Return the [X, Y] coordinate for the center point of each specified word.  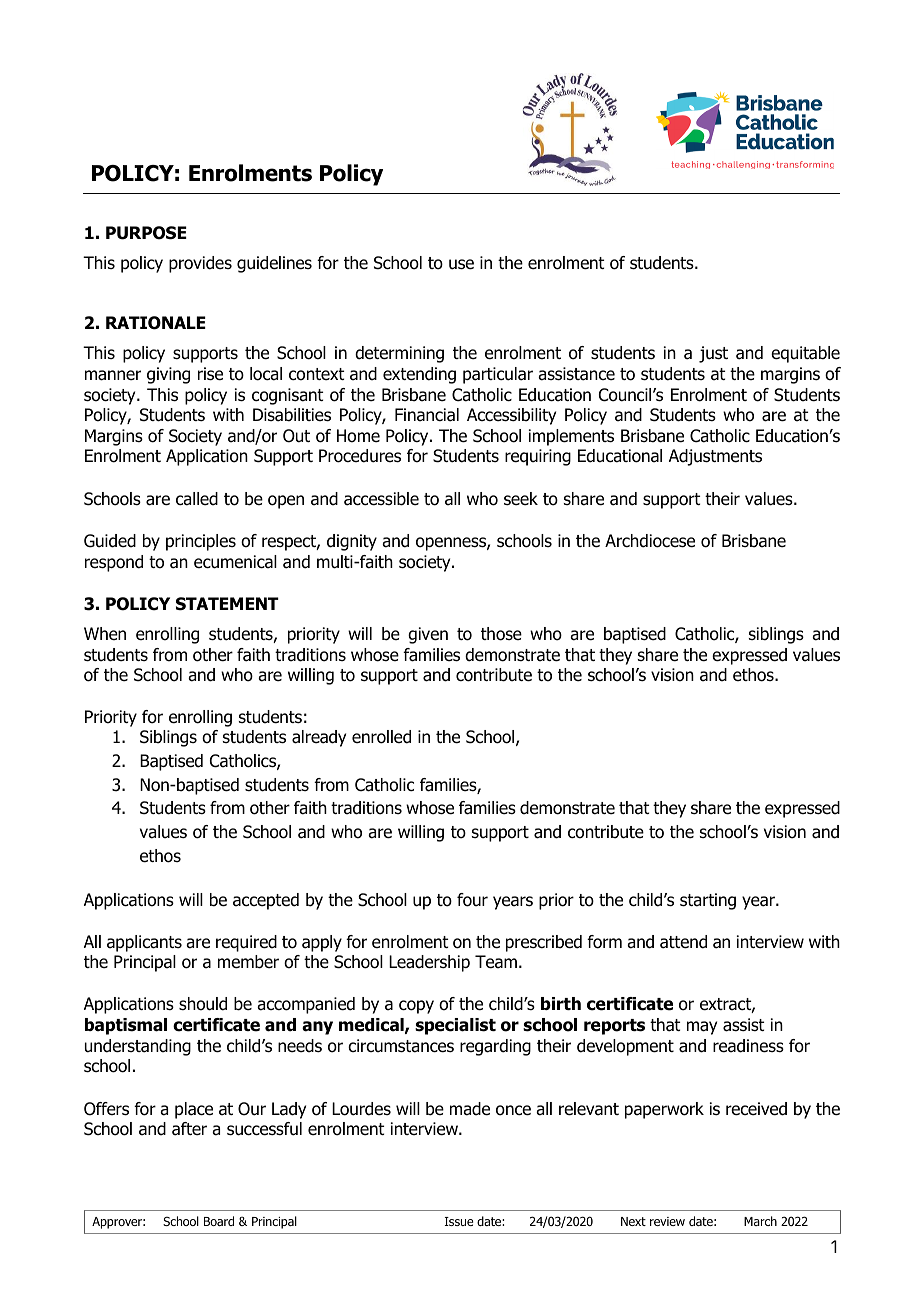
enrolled [381, 737]
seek [521, 499]
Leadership [429, 963]
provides [200, 264]
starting [708, 901]
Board [219, 1221]
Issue [459, 1221]
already [319, 738]
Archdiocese [650, 541]
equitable [805, 354]
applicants [144, 943]
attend [683, 942]
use [461, 264]
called [197, 499]
